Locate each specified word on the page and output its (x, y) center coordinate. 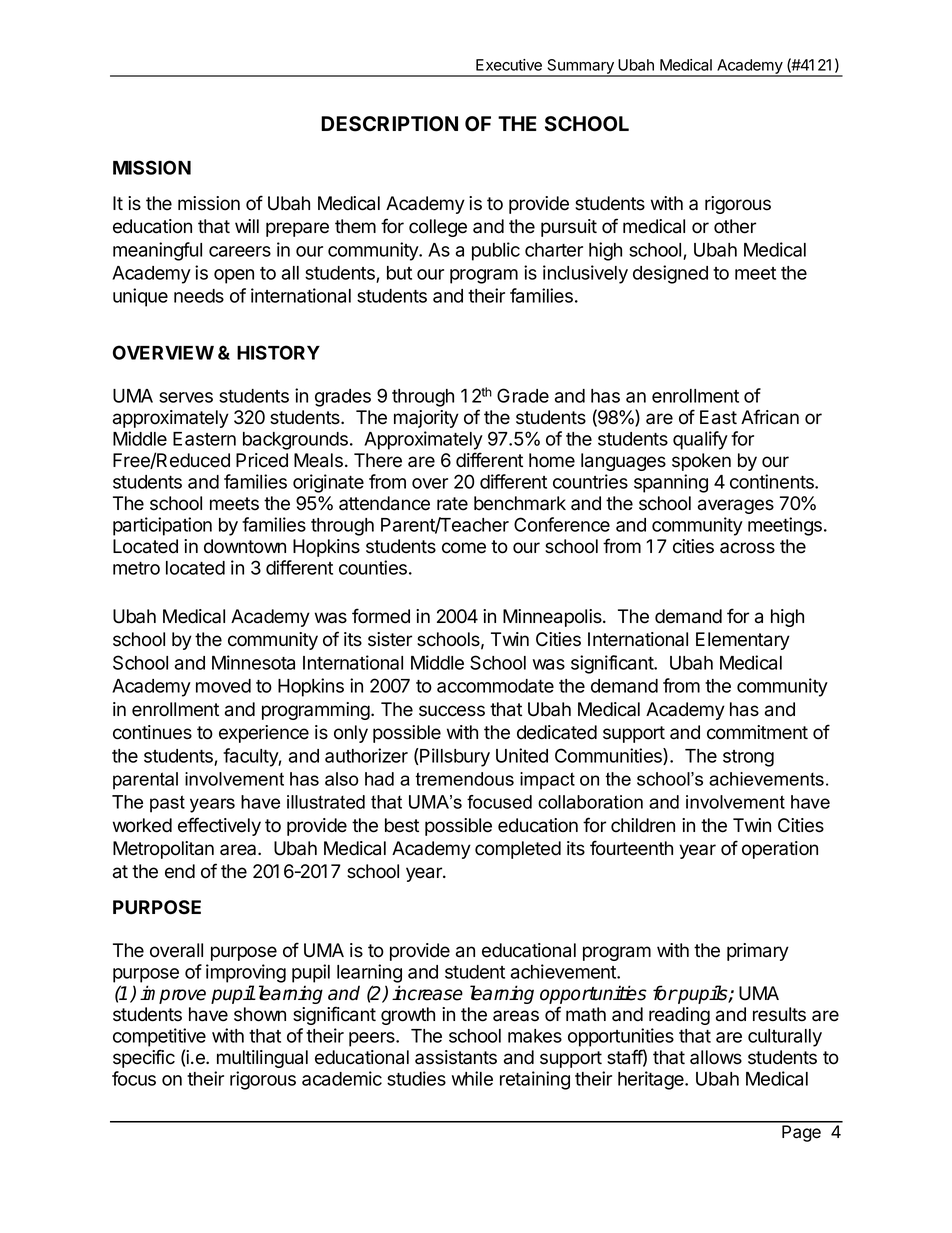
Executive (509, 65)
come (464, 548)
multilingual (262, 1059)
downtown (245, 546)
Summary (580, 67)
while (472, 1078)
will (247, 226)
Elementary (743, 641)
